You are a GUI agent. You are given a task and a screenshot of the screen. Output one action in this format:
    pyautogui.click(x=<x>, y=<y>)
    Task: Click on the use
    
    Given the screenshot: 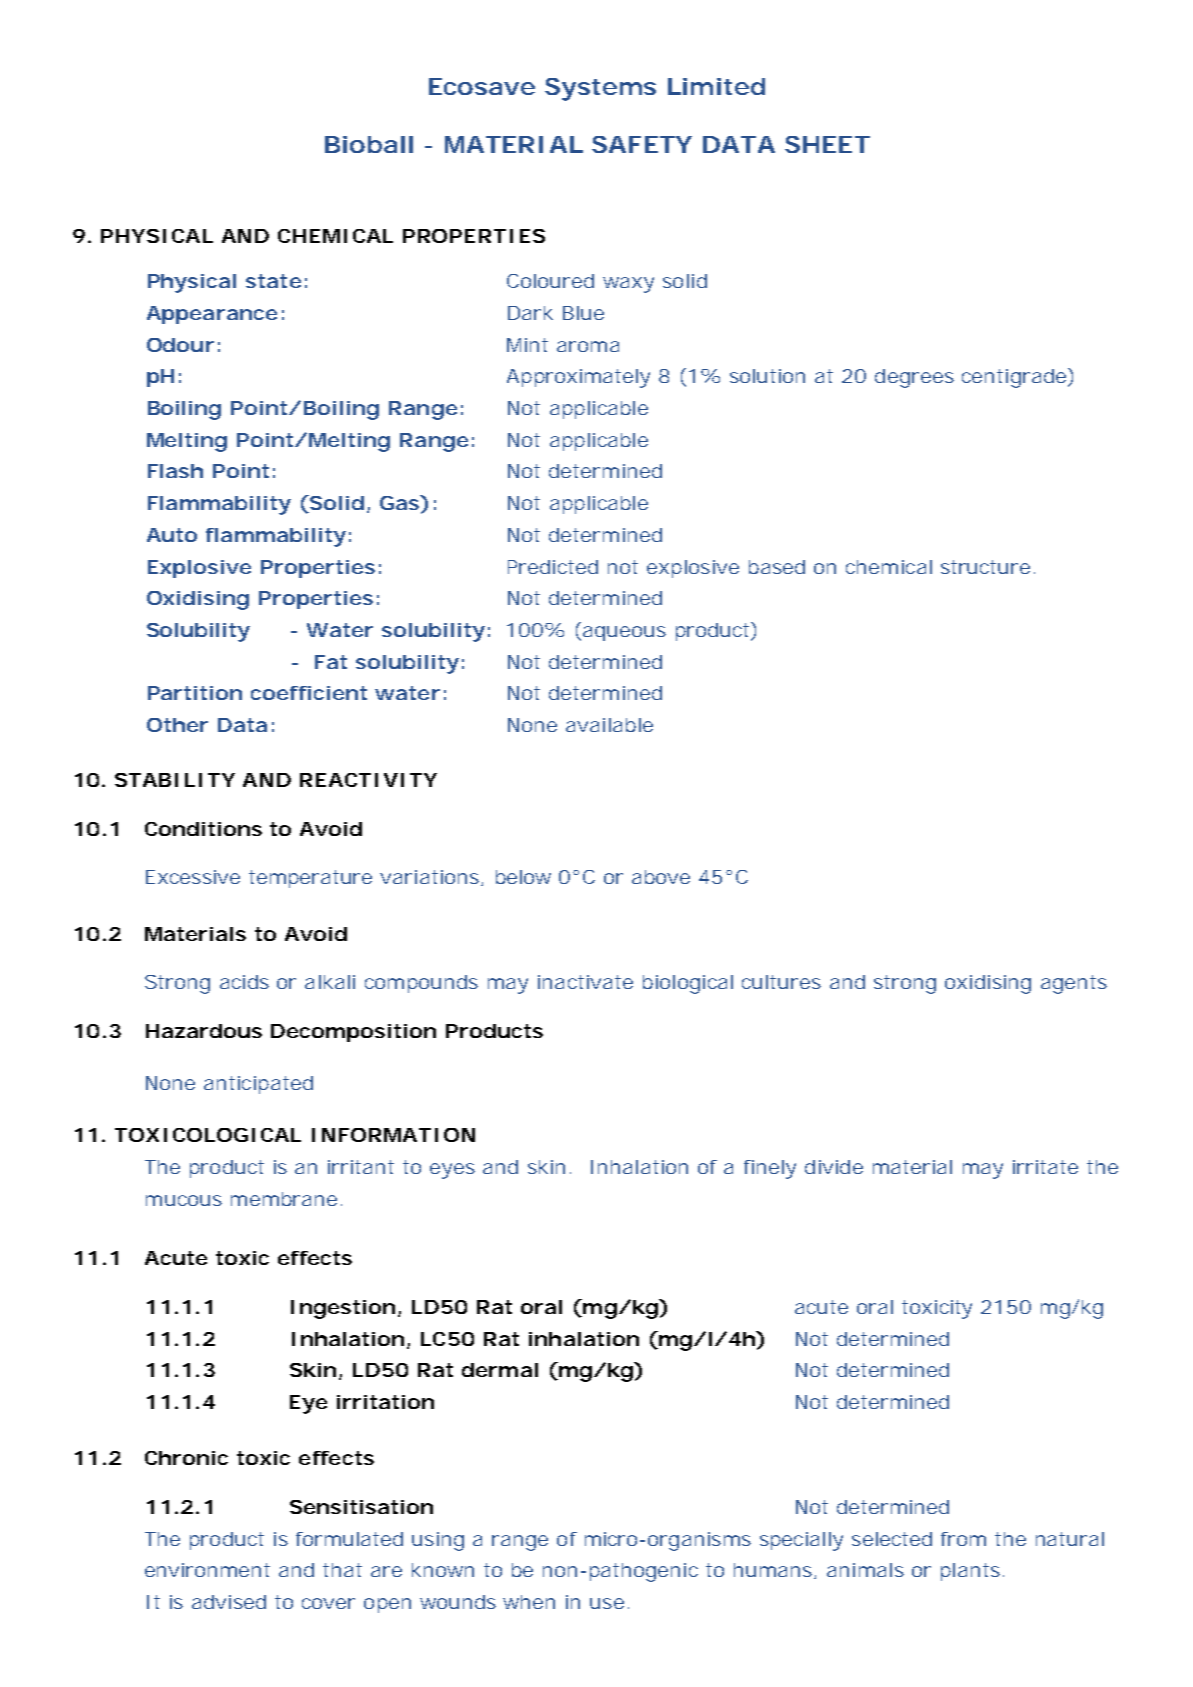 What is the action you would take?
    pyautogui.click(x=607, y=1603)
